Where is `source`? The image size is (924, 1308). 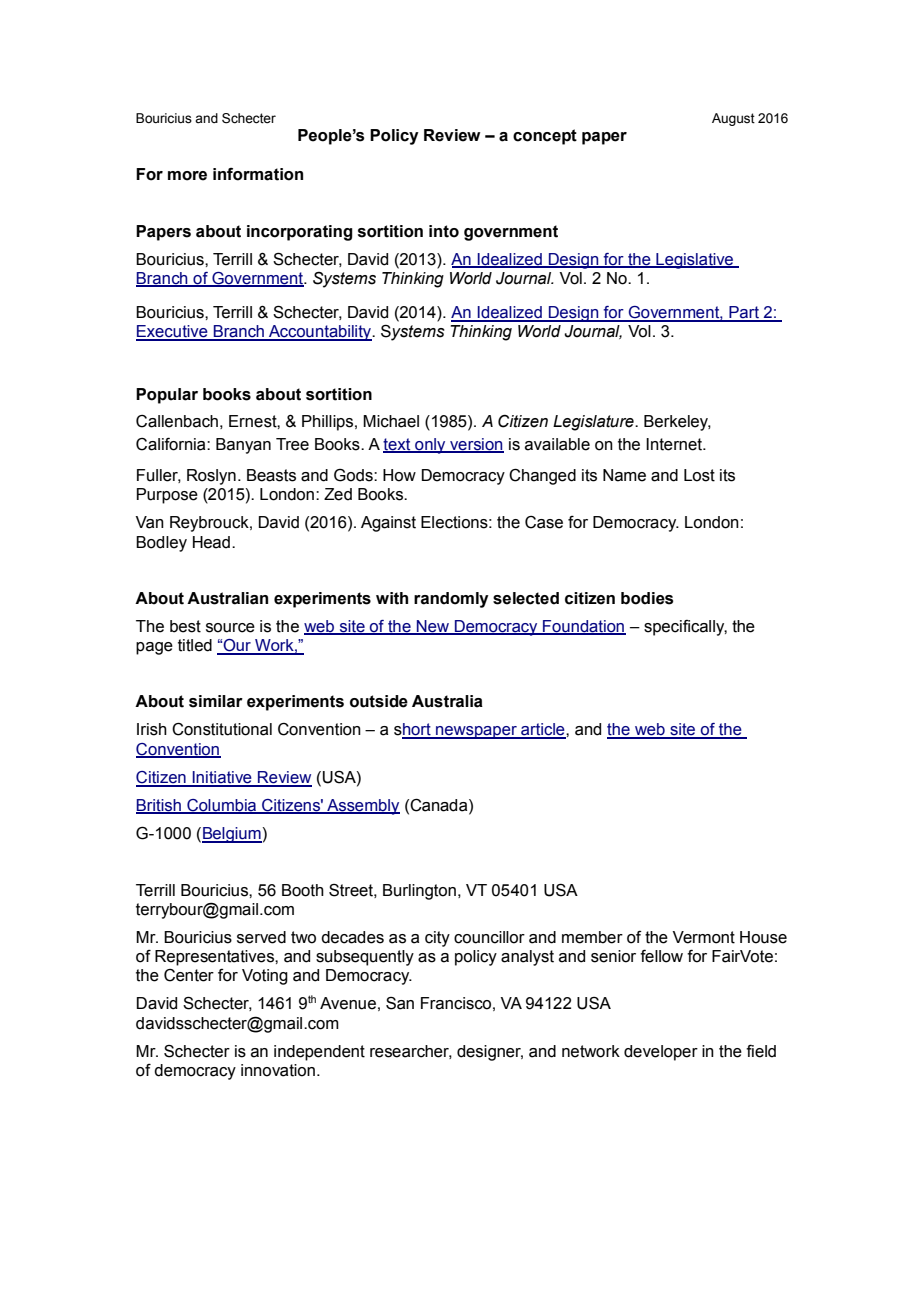 source is located at coordinates (230, 628).
